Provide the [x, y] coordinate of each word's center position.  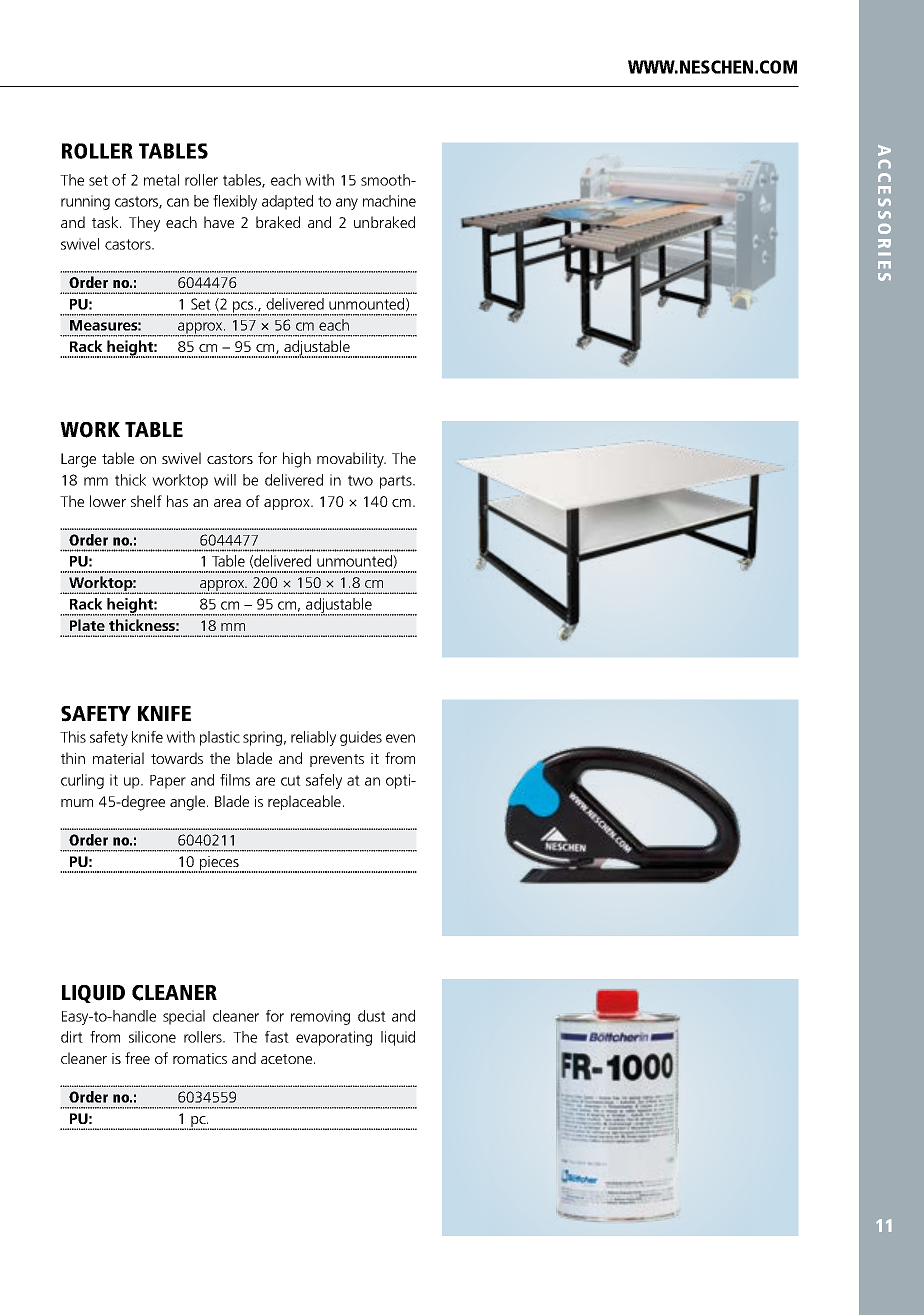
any [347, 204]
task [106, 222]
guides [361, 738]
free [137, 1058]
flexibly [235, 202]
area [227, 503]
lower [108, 501]
